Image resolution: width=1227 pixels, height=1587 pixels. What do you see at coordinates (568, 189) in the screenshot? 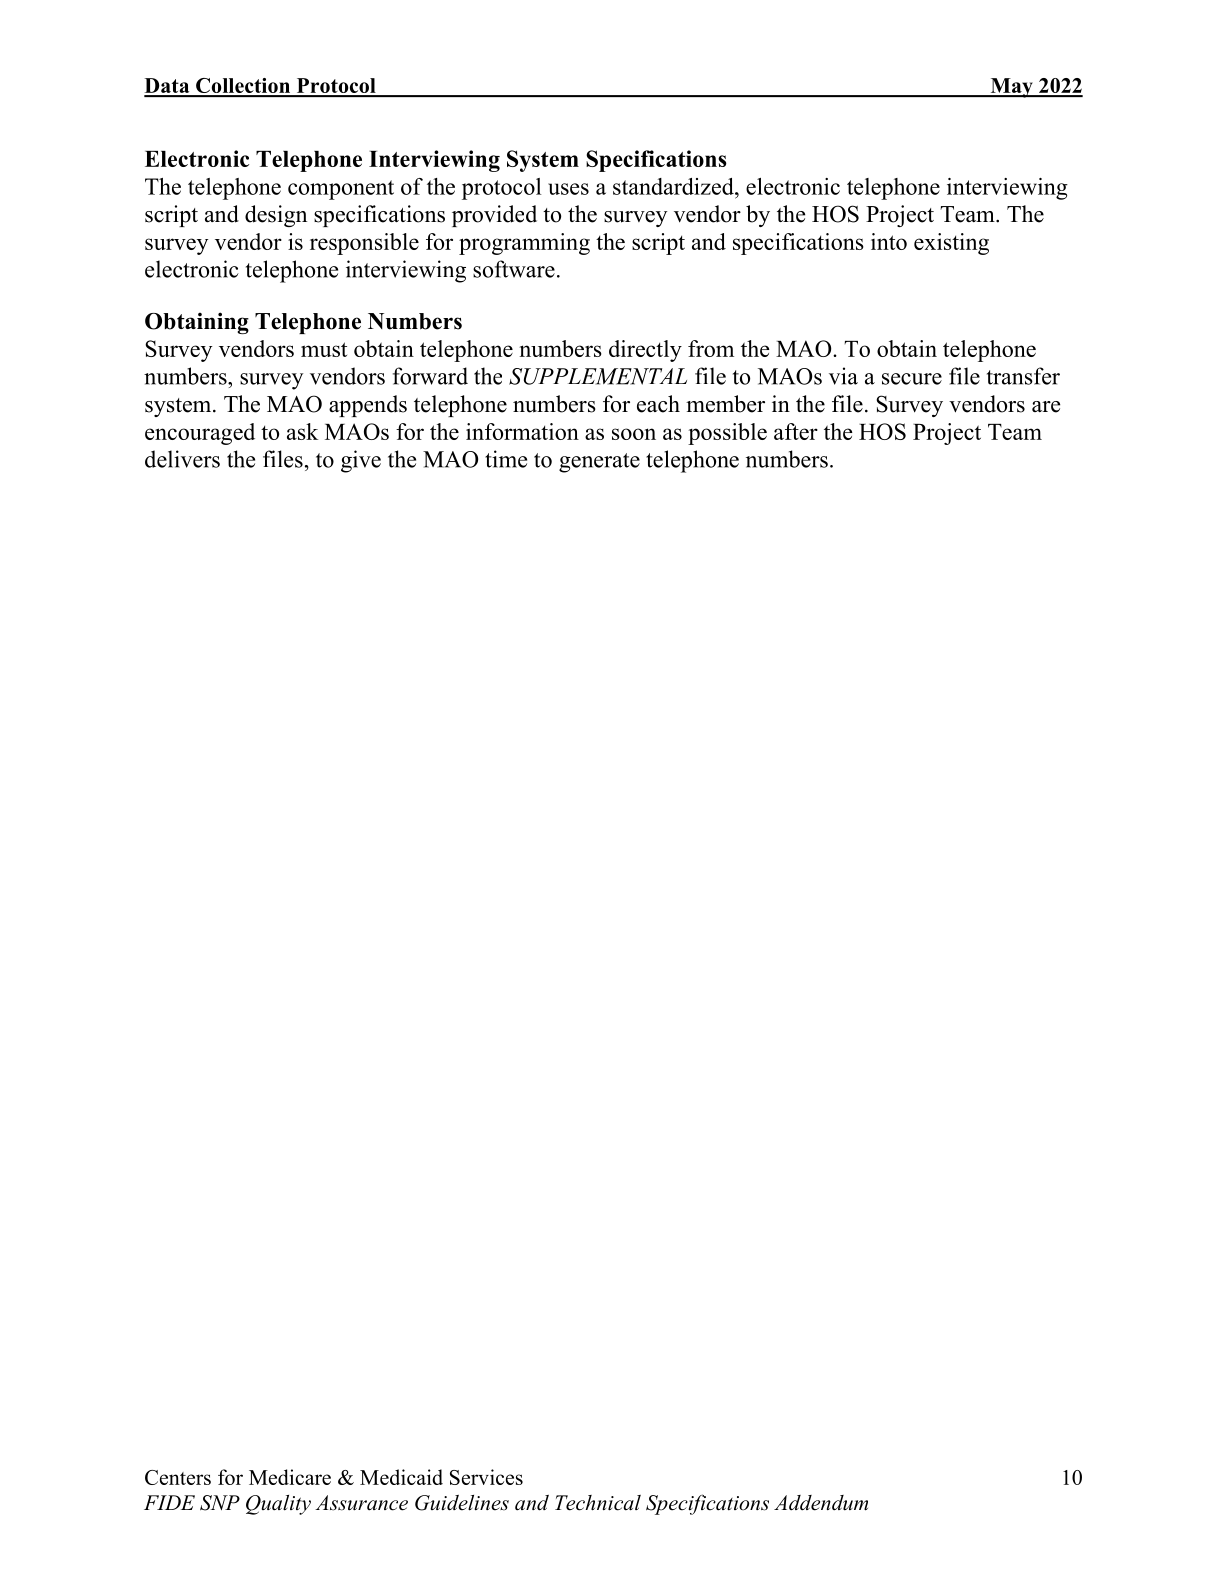
I see `uses` at bounding box center [568, 189].
